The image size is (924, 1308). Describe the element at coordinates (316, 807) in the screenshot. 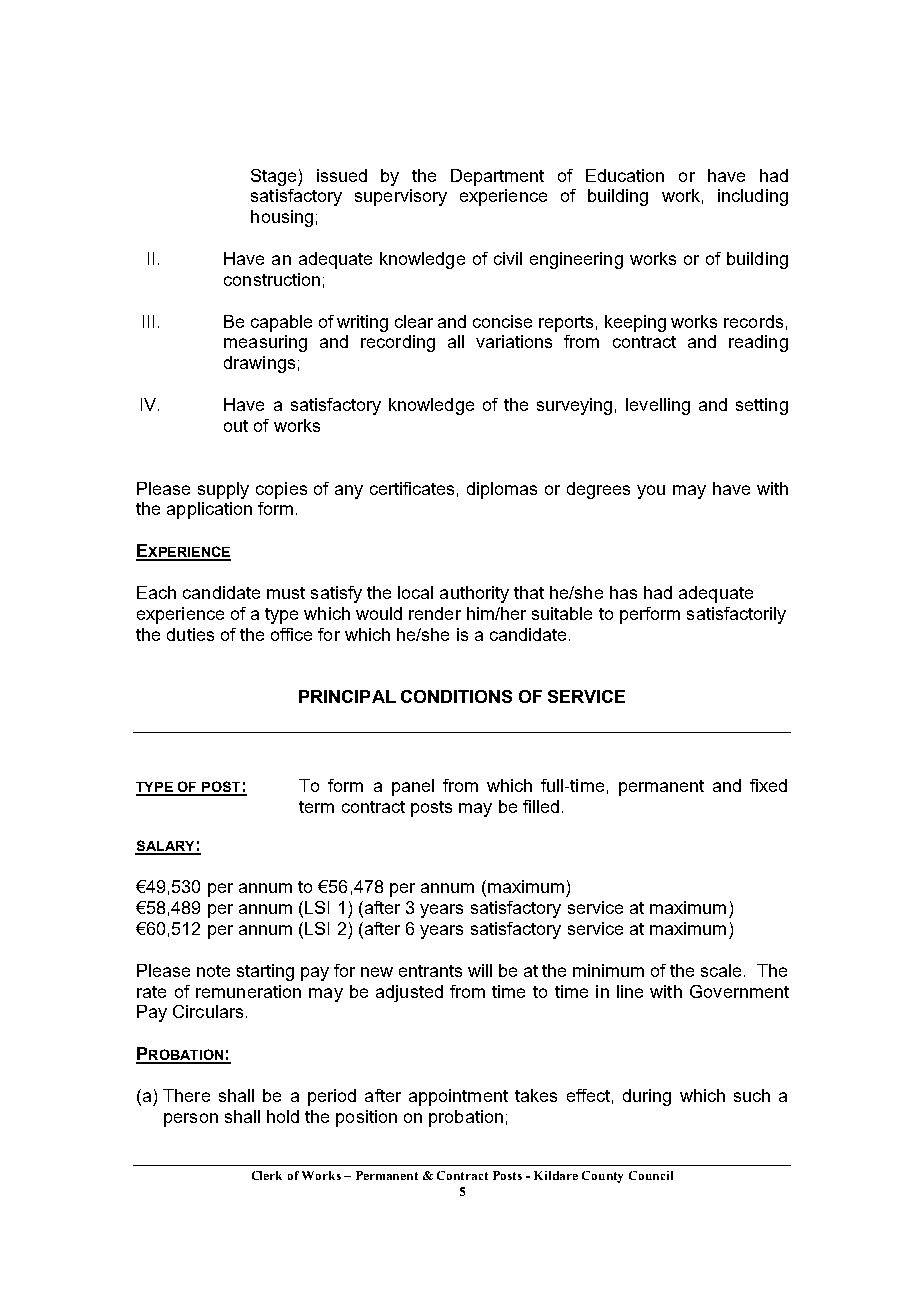

I see `term` at that location.
